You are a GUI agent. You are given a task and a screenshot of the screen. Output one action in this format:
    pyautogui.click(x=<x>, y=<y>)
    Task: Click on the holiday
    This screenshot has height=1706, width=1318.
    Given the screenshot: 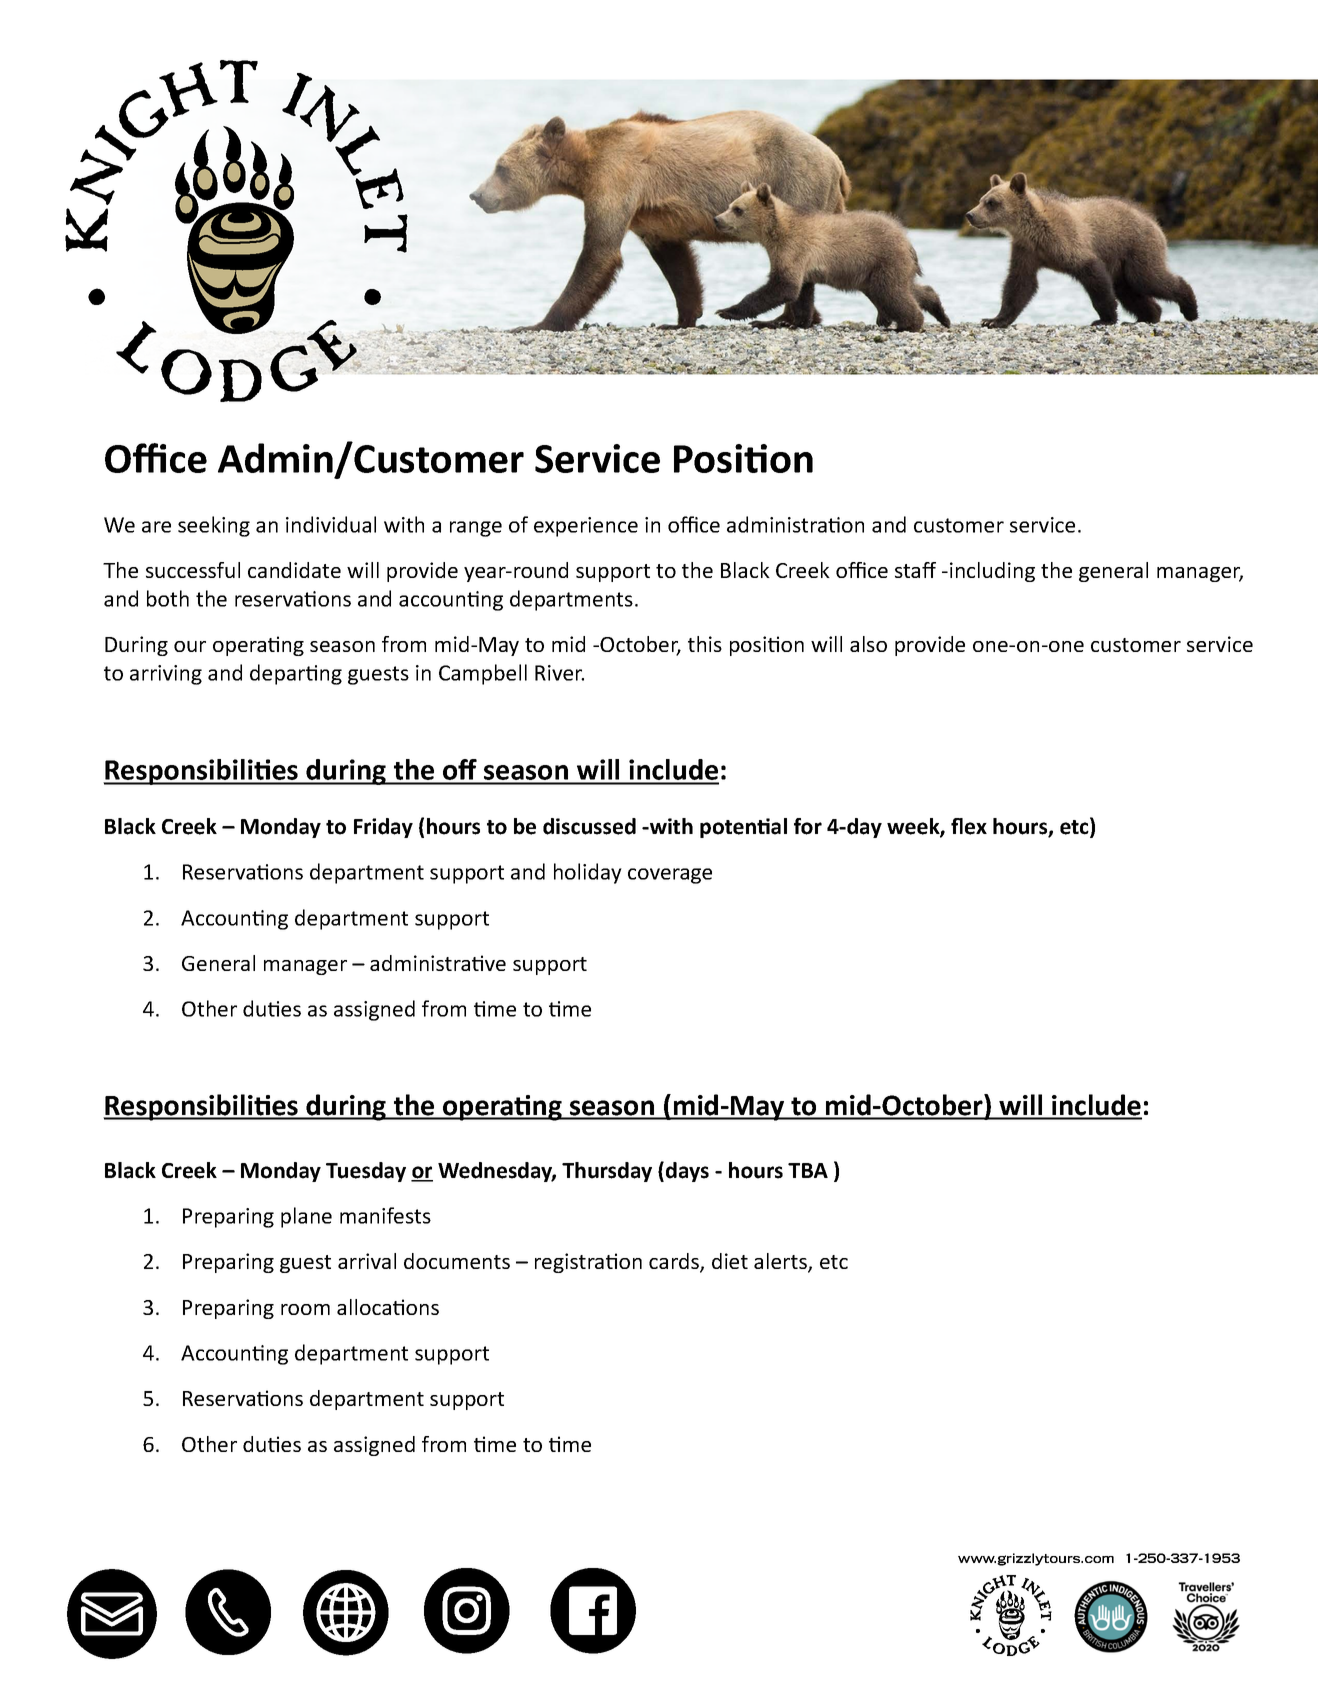 What is the action you would take?
    pyautogui.click(x=588, y=873)
